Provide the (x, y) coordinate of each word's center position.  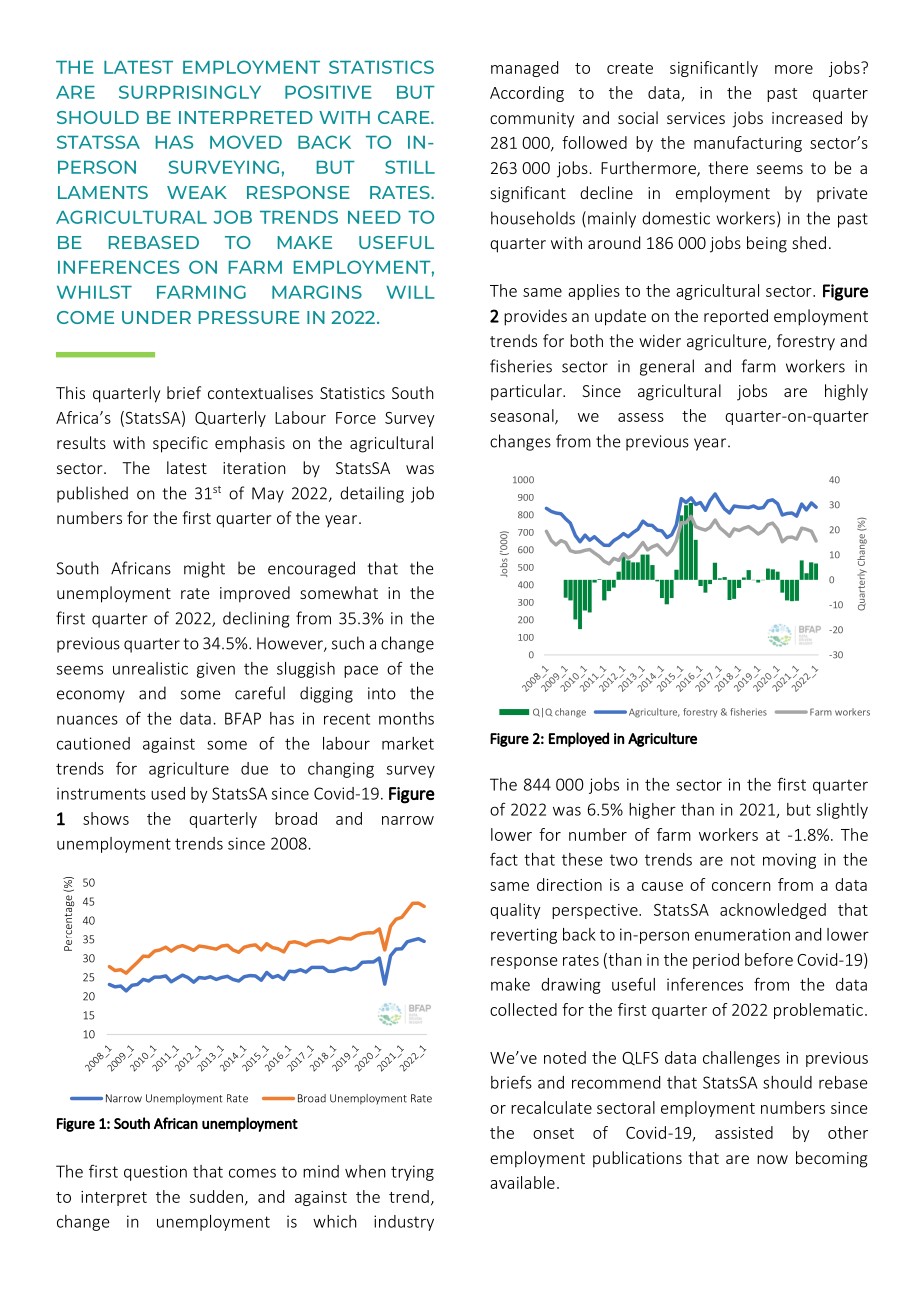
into (382, 693)
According (527, 94)
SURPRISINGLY (190, 92)
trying (412, 1173)
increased (807, 117)
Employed (579, 739)
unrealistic (150, 668)
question (155, 1173)
